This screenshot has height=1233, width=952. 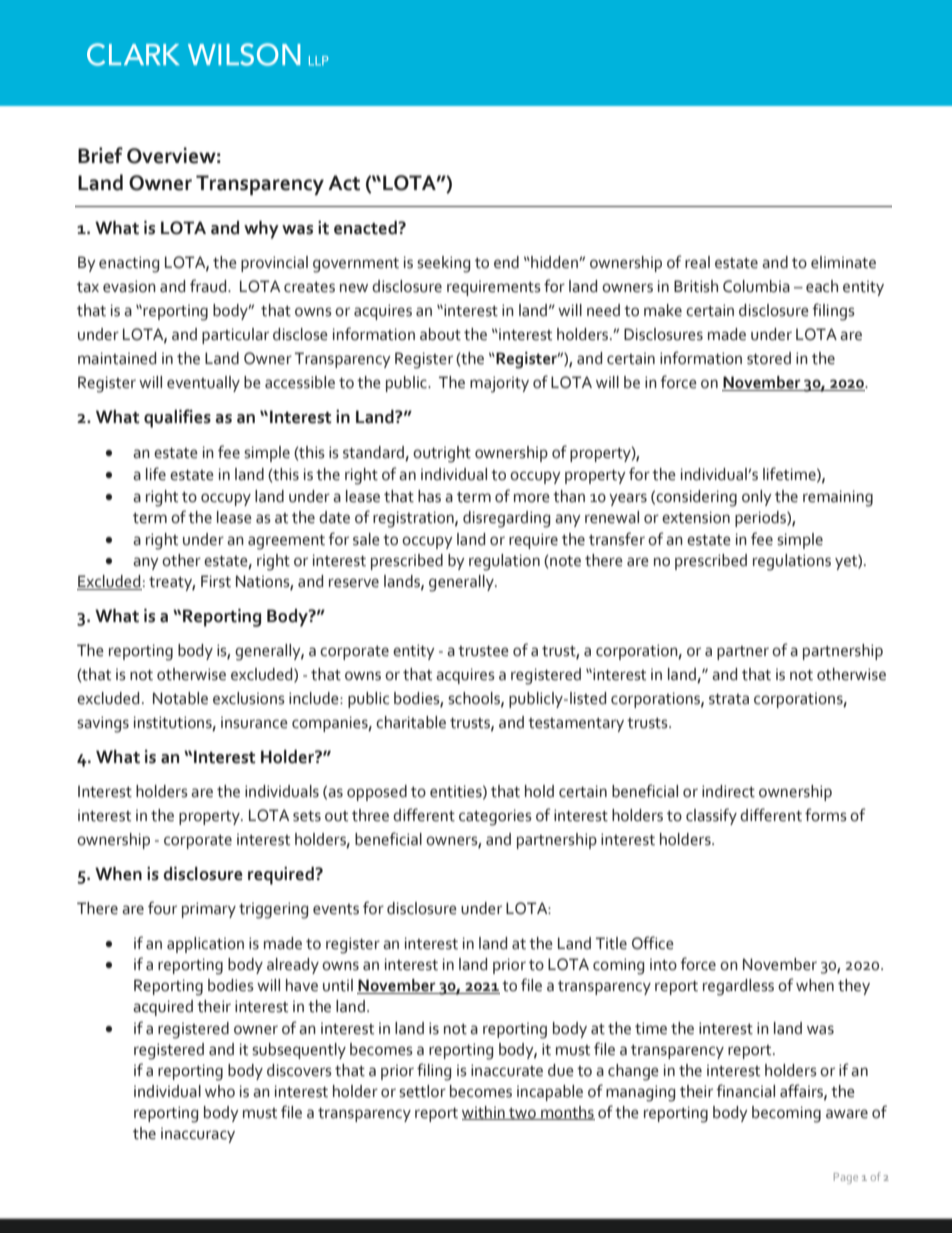 I want to click on classify, so click(x=711, y=816).
